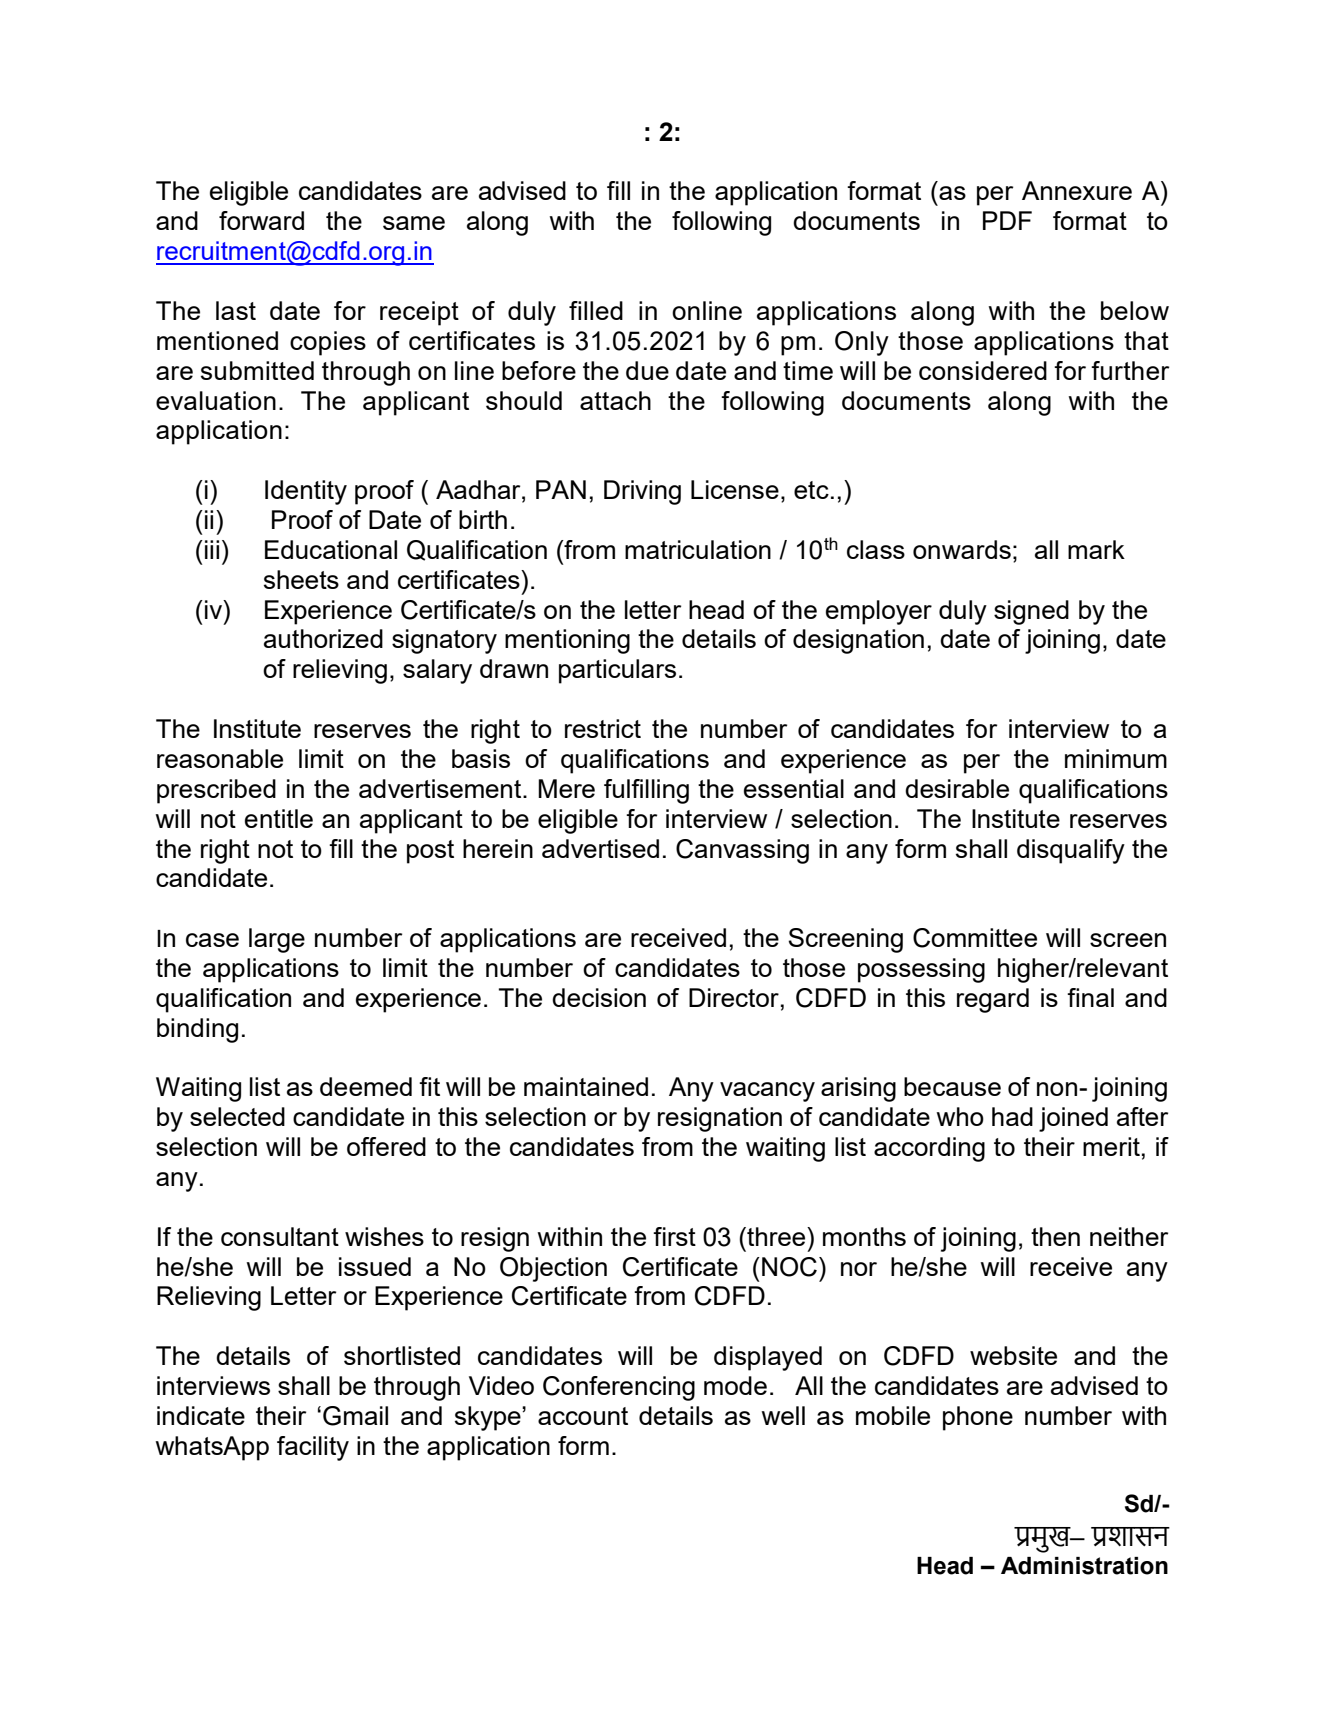  I want to click on facility, so click(313, 1448).
